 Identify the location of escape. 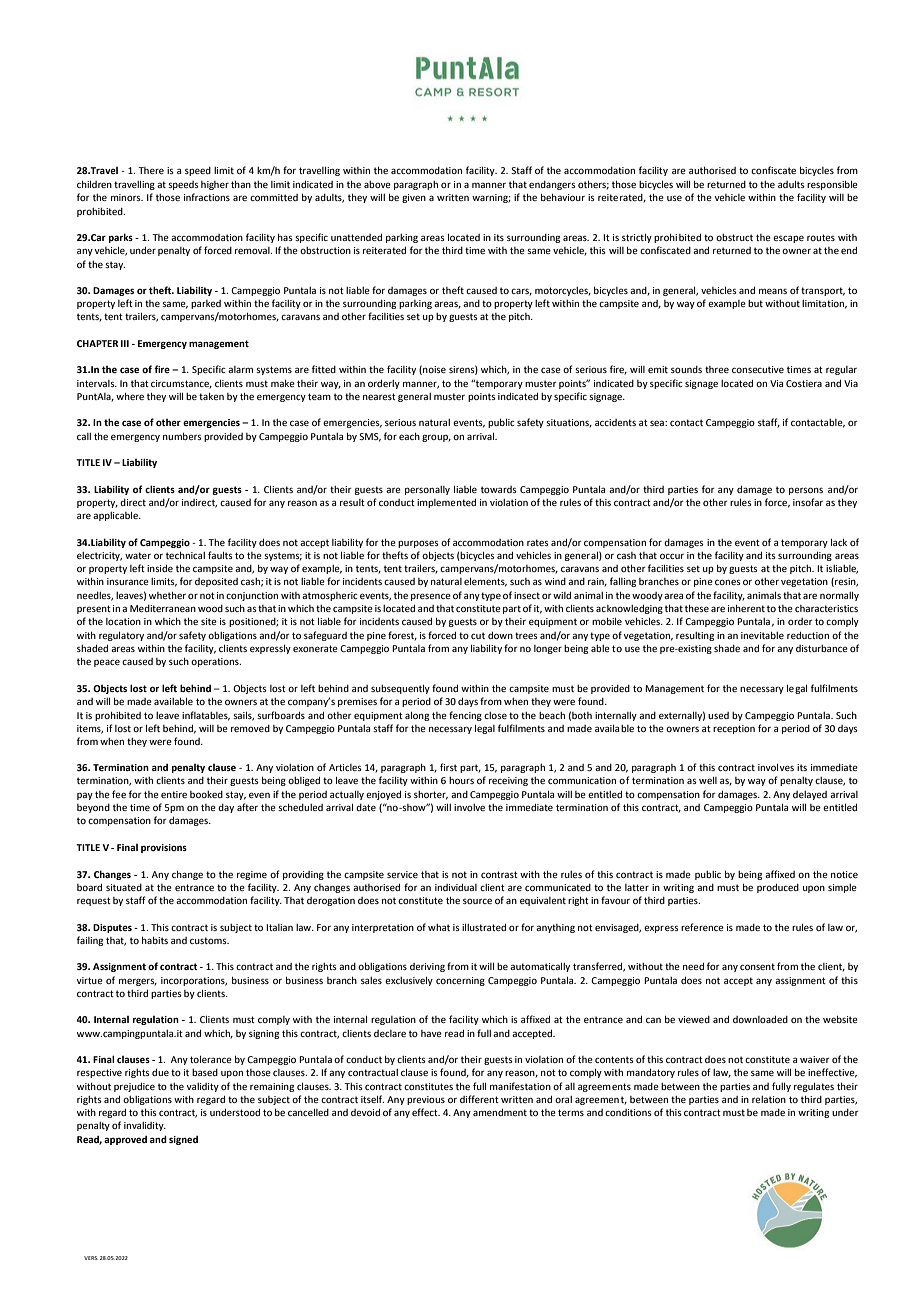
(788, 239).
